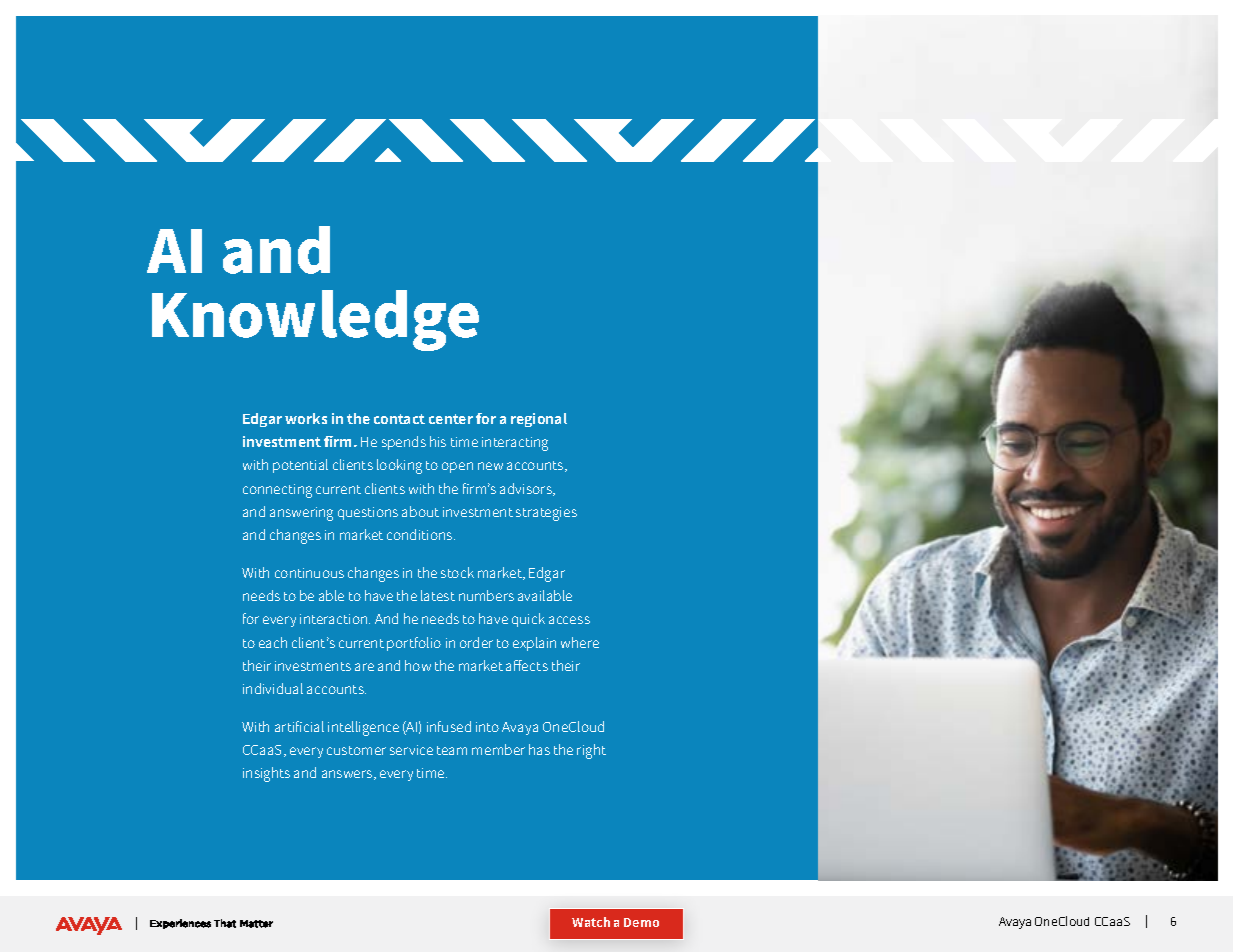 This screenshot has height=952, width=1233. I want to click on potential, so click(300, 466).
